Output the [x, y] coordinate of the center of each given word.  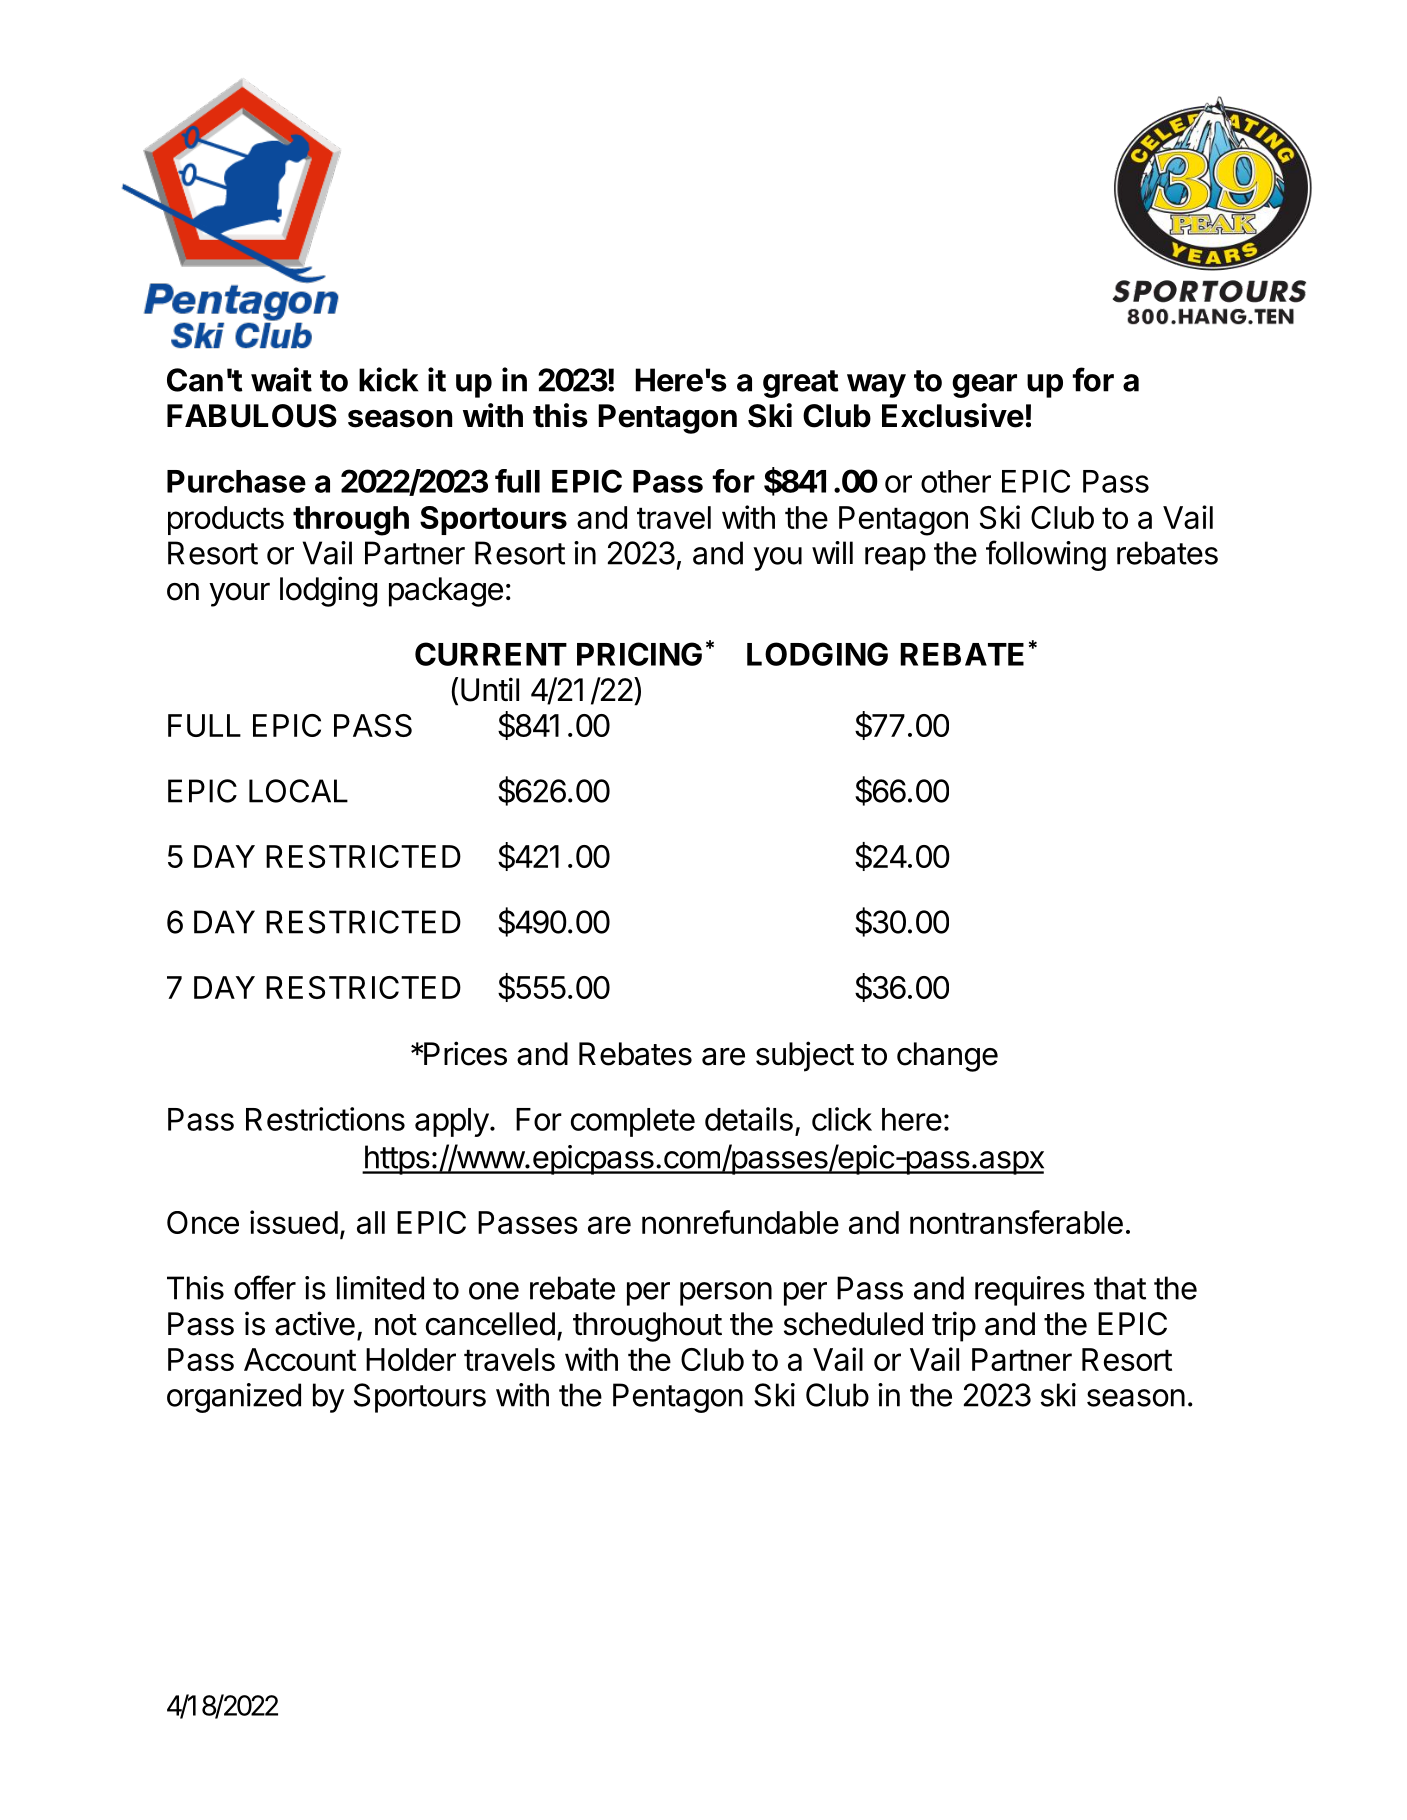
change [947, 1057]
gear [984, 386]
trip [954, 1326]
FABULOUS [252, 416]
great [801, 384]
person [726, 1294]
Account [300, 1359]
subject [805, 1056]
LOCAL [298, 791]
